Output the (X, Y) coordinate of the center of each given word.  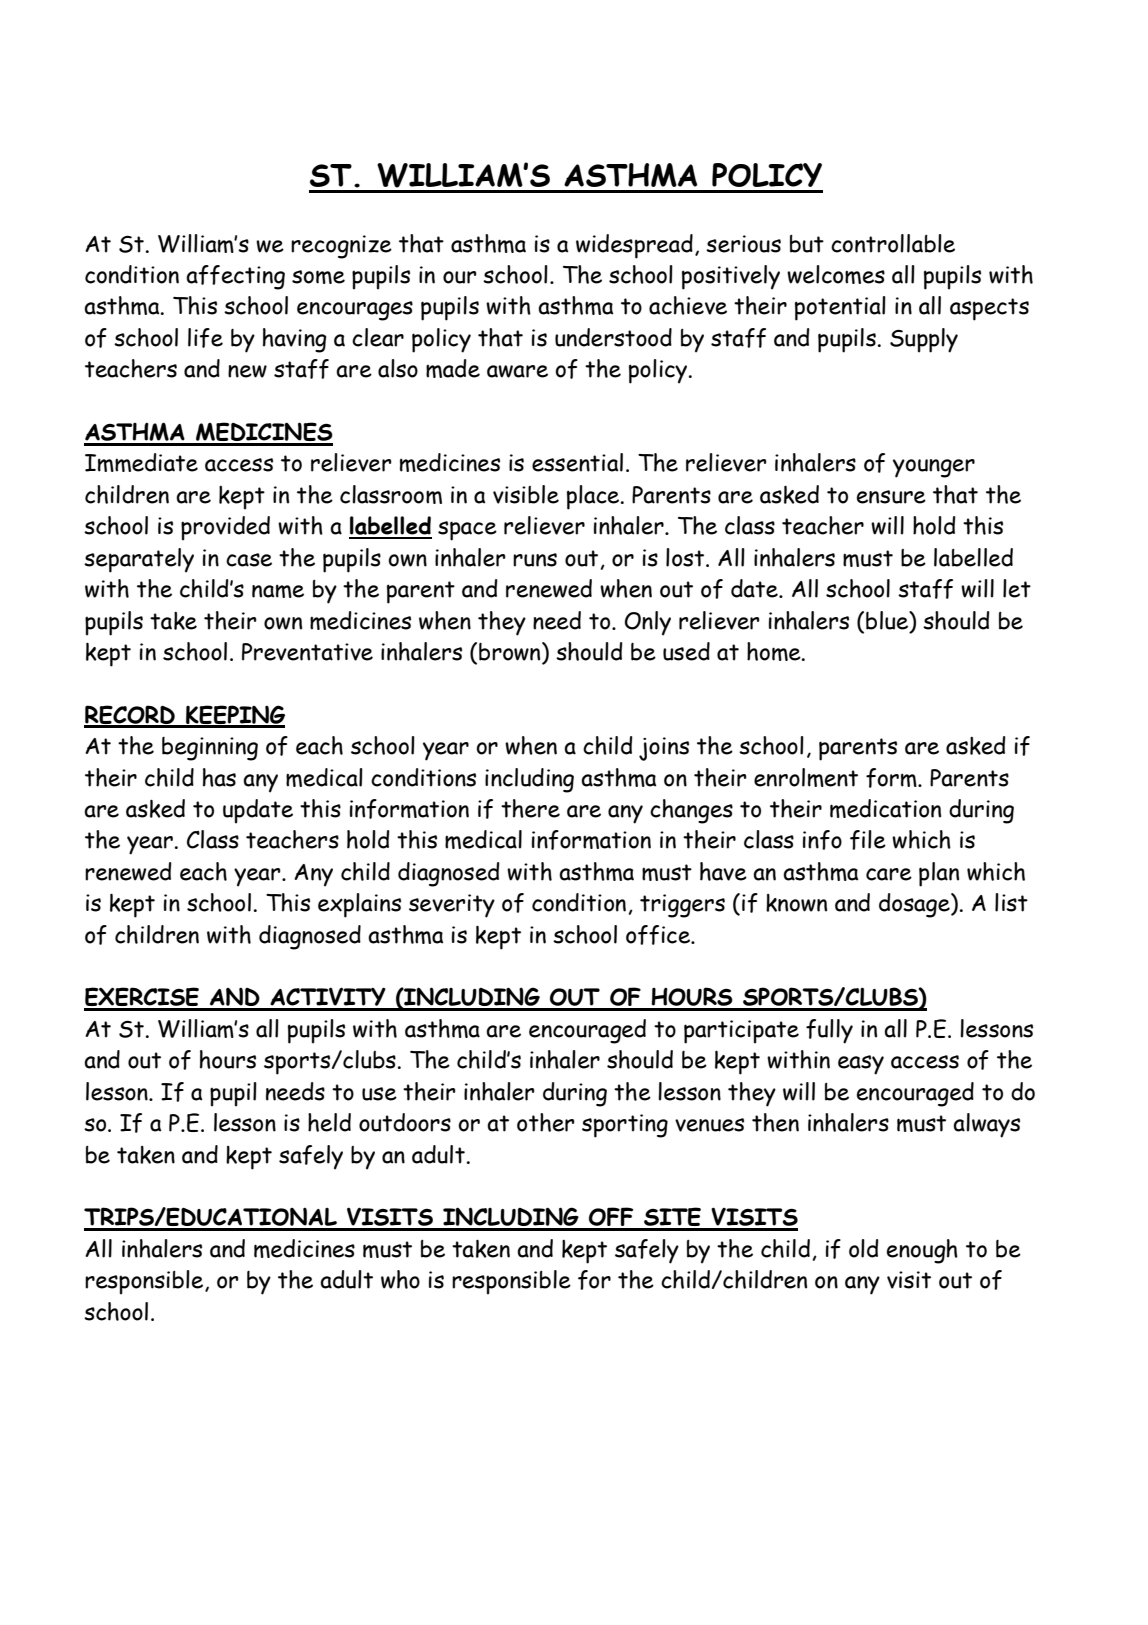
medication (885, 808)
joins (664, 749)
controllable (893, 243)
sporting (625, 1126)
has (219, 777)
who (400, 1279)
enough (922, 1251)
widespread (634, 246)
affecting (235, 277)
